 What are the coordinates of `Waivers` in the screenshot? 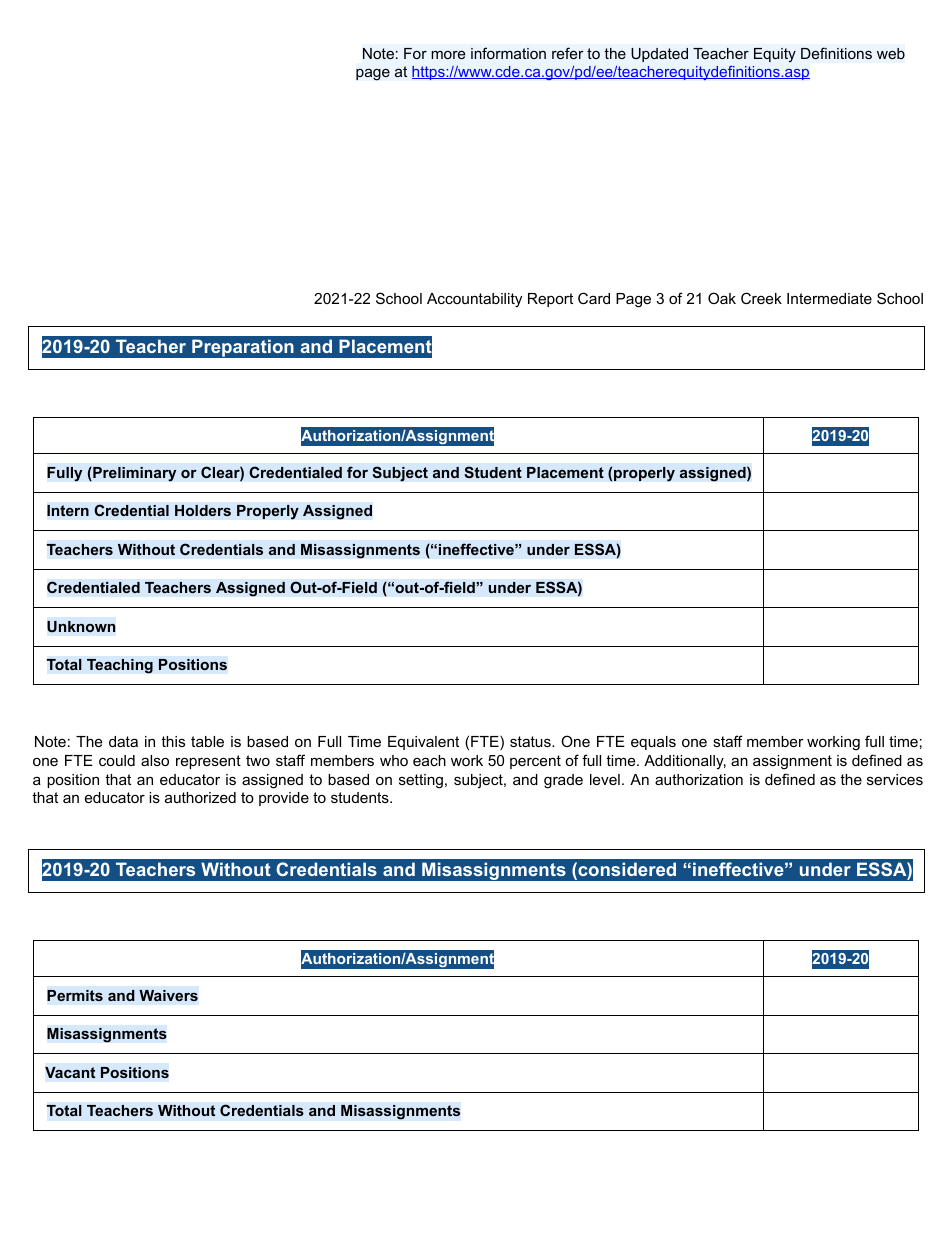 It's located at (168, 996).
